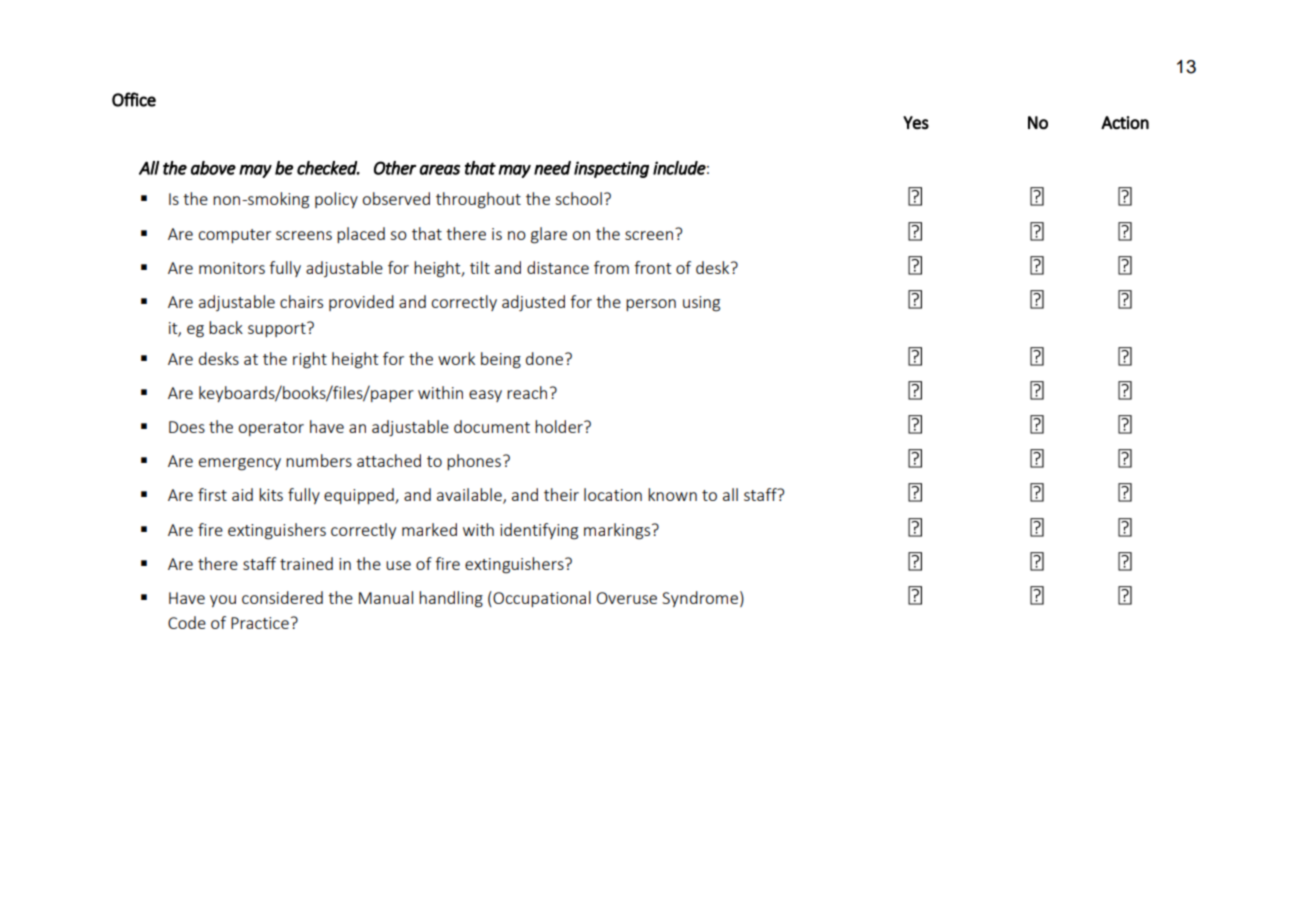  I want to click on monitors, so click(232, 268).
